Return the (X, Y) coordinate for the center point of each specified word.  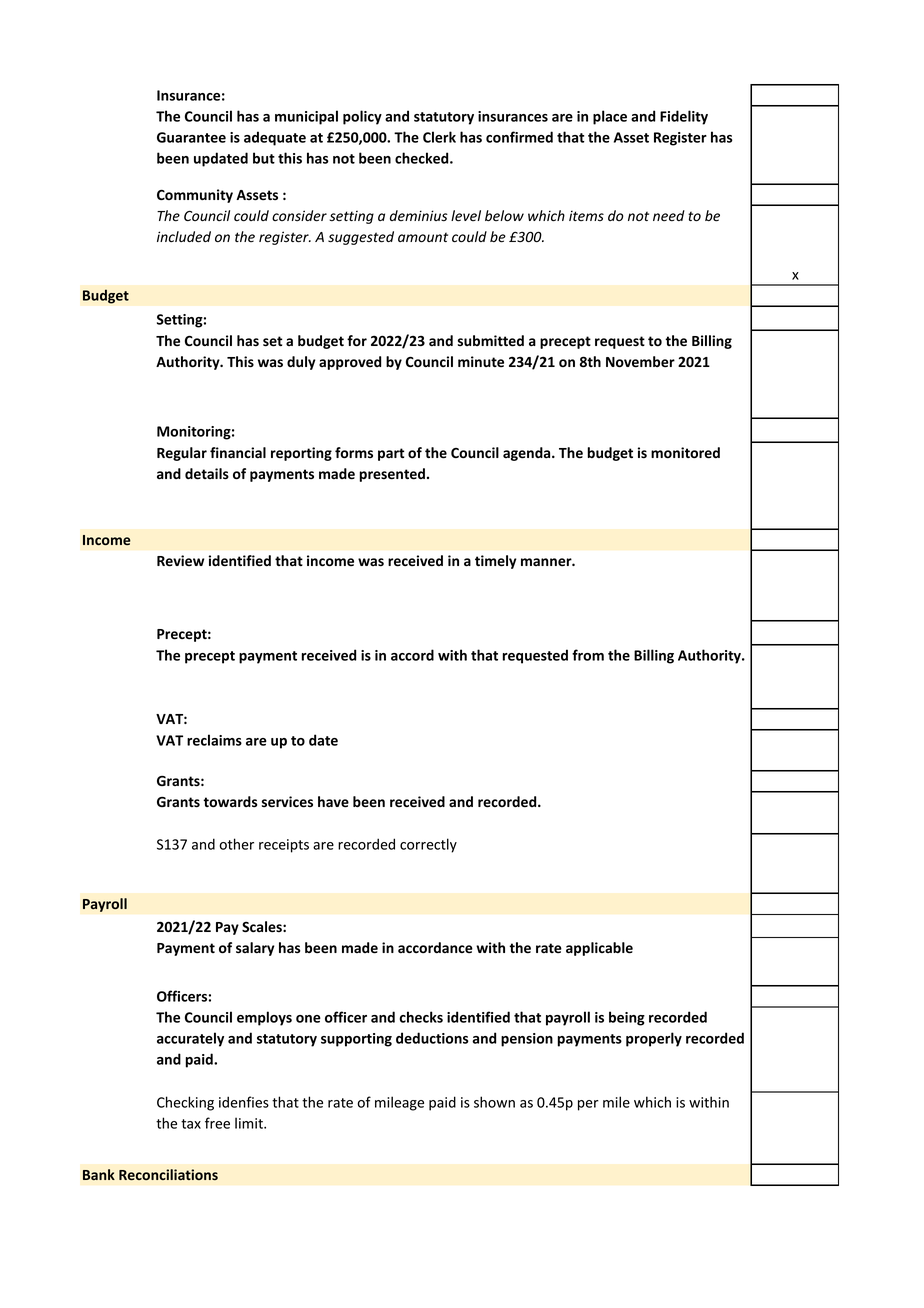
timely (496, 562)
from (588, 655)
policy (362, 117)
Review (180, 561)
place (610, 117)
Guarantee (191, 137)
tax (191, 1124)
